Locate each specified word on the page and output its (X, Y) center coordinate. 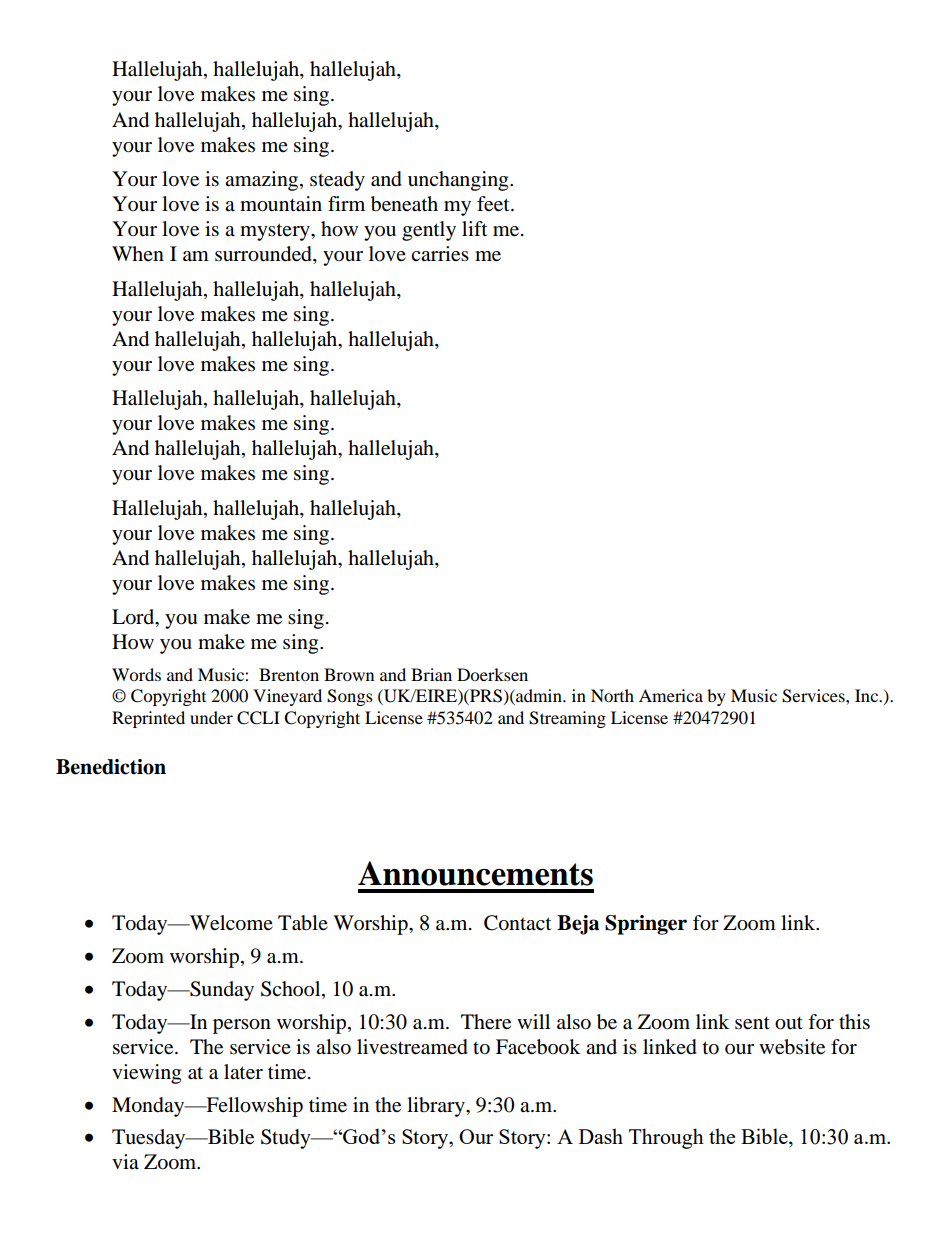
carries (440, 254)
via (125, 1161)
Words (136, 674)
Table (303, 923)
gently (429, 231)
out (789, 1023)
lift (474, 228)
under (211, 717)
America (671, 695)
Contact (517, 923)
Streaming (567, 719)
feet (494, 204)
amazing (263, 181)
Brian (431, 674)
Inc (868, 695)
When (138, 253)
